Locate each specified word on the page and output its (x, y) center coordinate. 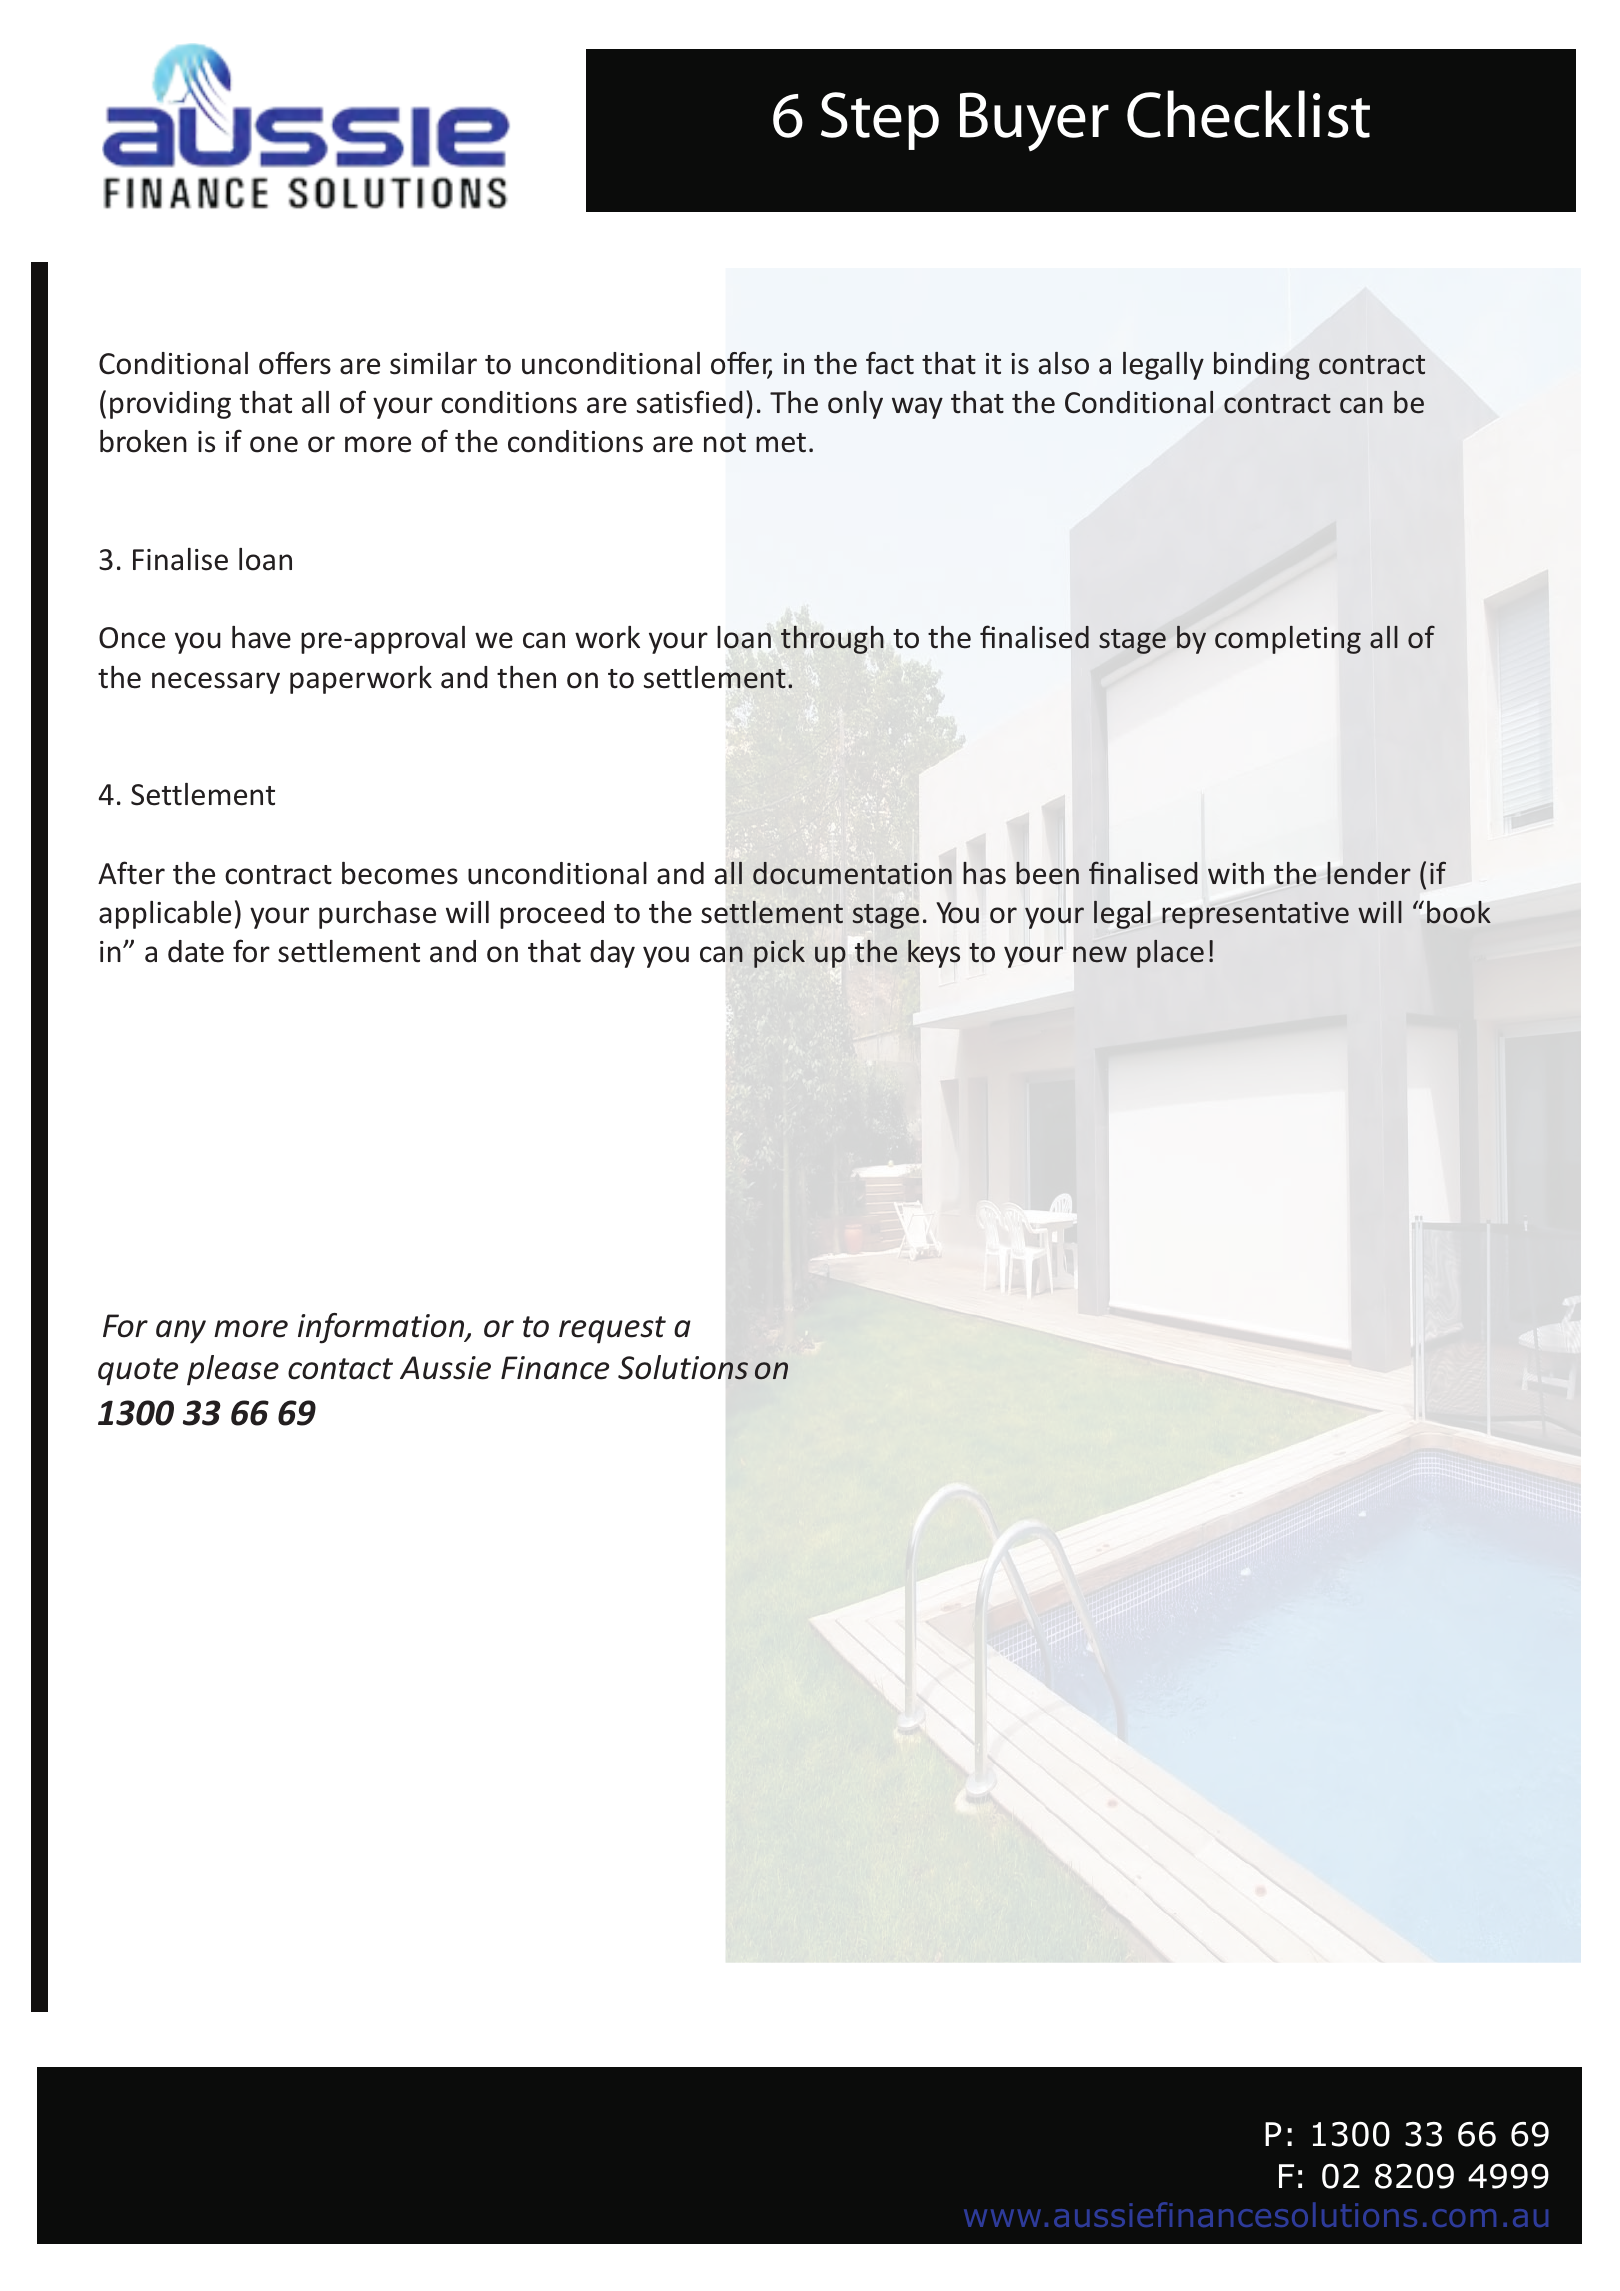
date (196, 951)
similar (433, 363)
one (274, 444)
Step (880, 121)
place (1170, 954)
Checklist (1248, 114)
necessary (216, 683)
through (832, 640)
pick (779, 954)
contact (340, 1369)
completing (1288, 640)
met (781, 443)
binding (1262, 366)
